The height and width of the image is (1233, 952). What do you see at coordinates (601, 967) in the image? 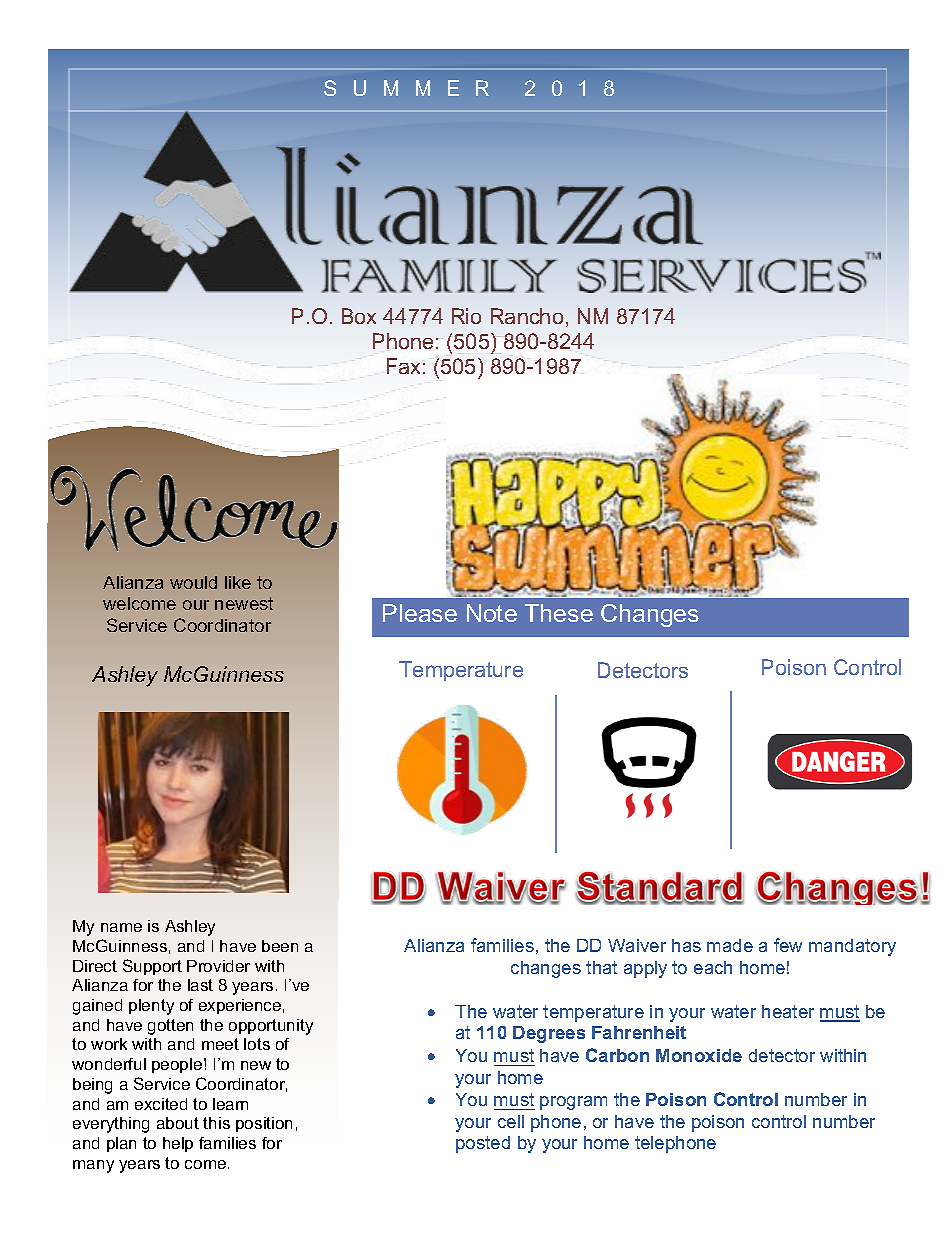
I see `that` at bounding box center [601, 967].
